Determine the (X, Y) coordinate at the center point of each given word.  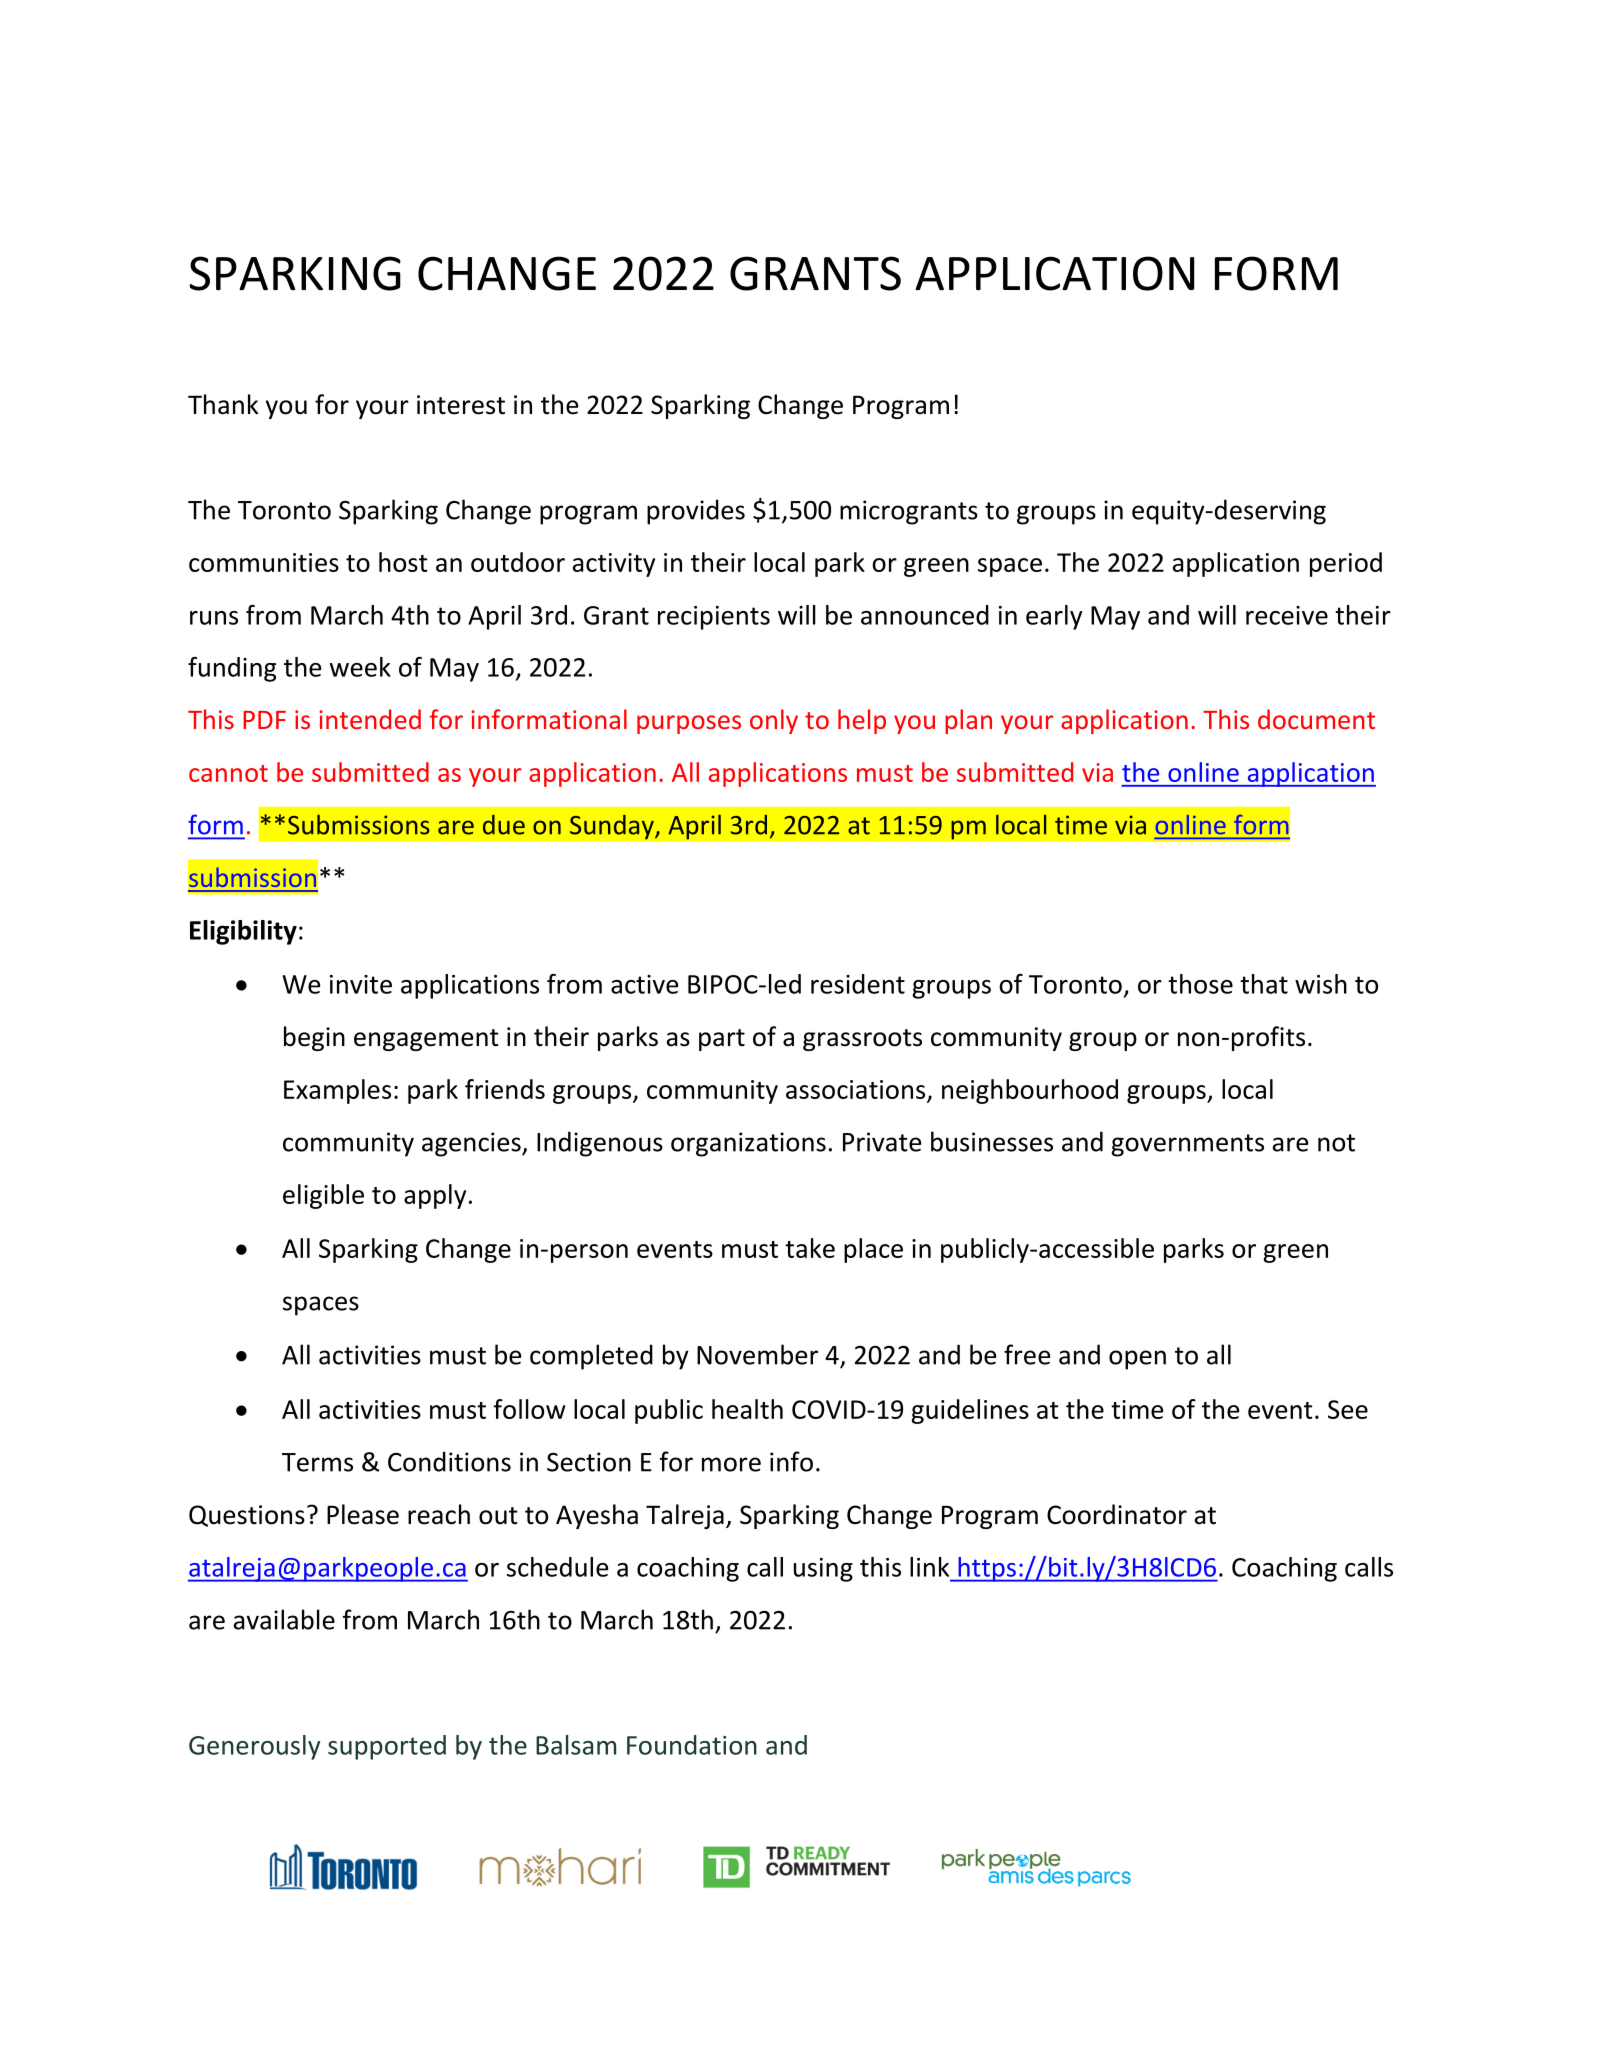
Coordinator (1117, 1514)
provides (696, 512)
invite (361, 984)
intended (370, 719)
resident (858, 984)
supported (387, 1747)
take (810, 1248)
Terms (317, 1462)
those (1200, 984)
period (1346, 564)
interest (461, 405)
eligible (323, 1196)
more (731, 1464)
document (1316, 719)
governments (1188, 1145)
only (774, 721)
